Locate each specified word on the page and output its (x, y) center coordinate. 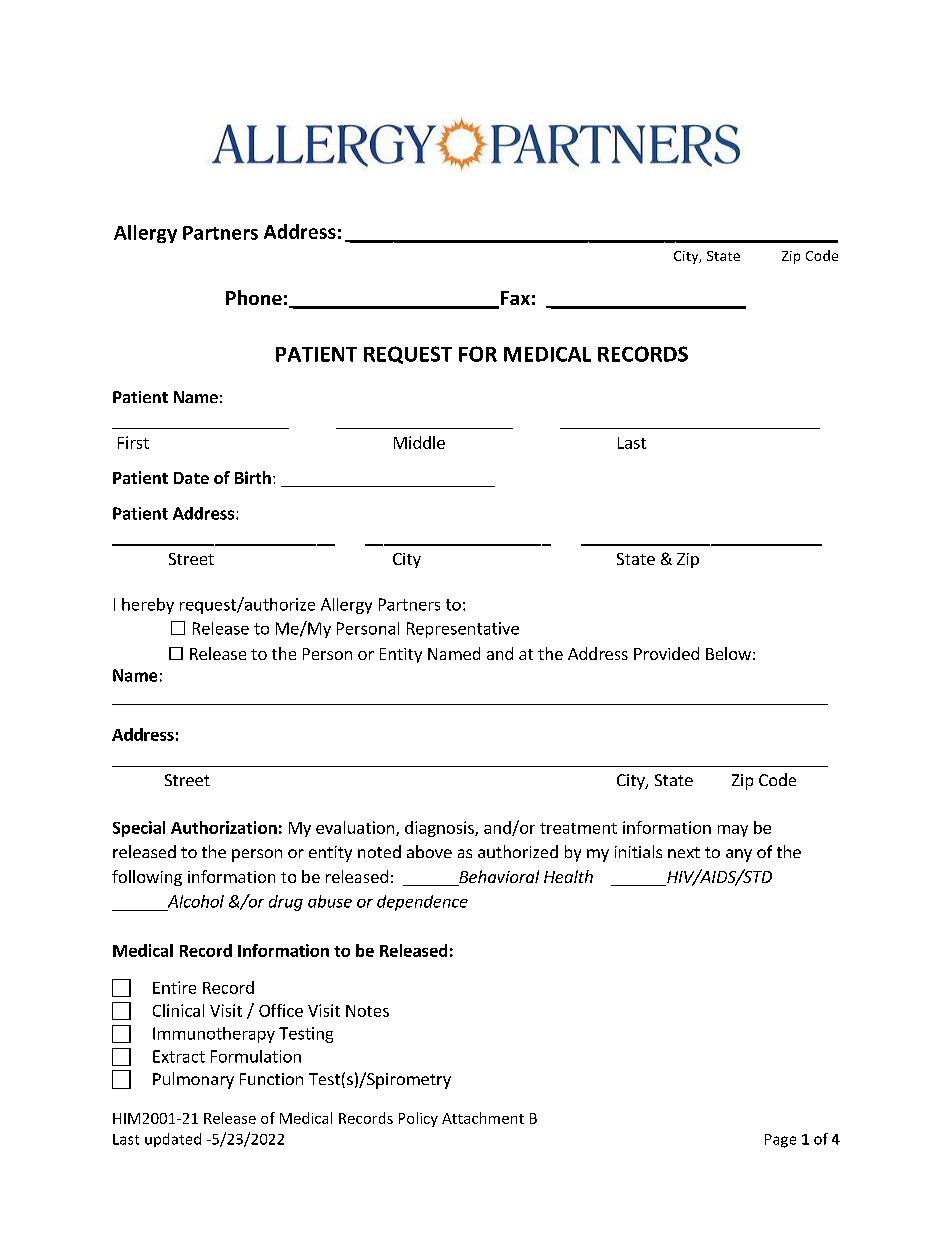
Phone (254, 297)
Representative (463, 630)
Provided (666, 653)
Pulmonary (193, 1080)
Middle (419, 442)
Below (728, 653)
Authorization (224, 827)
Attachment (483, 1118)
